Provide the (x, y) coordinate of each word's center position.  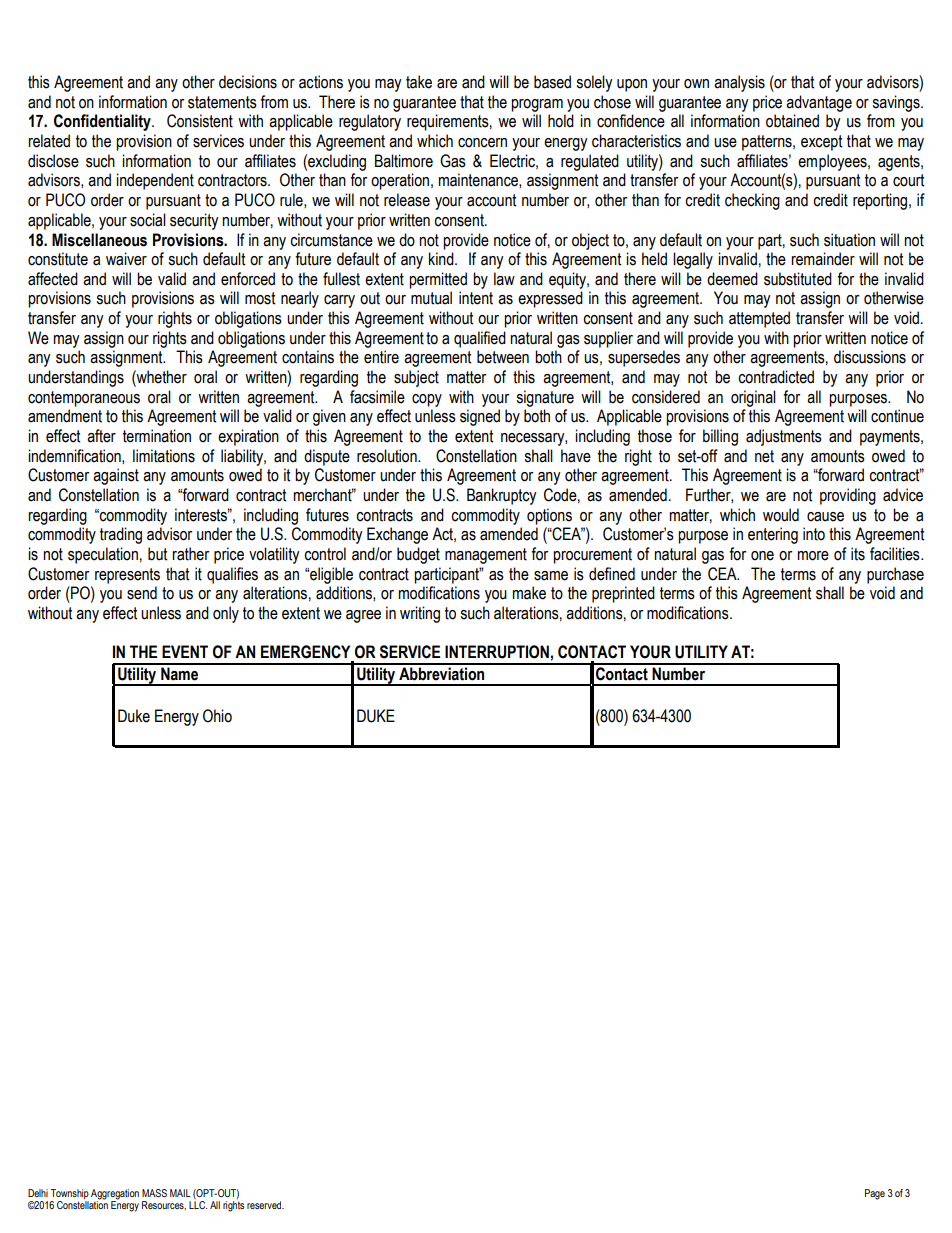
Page (875, 1194)
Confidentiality (103, 122)
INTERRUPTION (497, 652)
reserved (265, 1205)
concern (482, 143)
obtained (792, 121)
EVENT (185, 651)
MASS (154, 1193)
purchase (895, 575)
